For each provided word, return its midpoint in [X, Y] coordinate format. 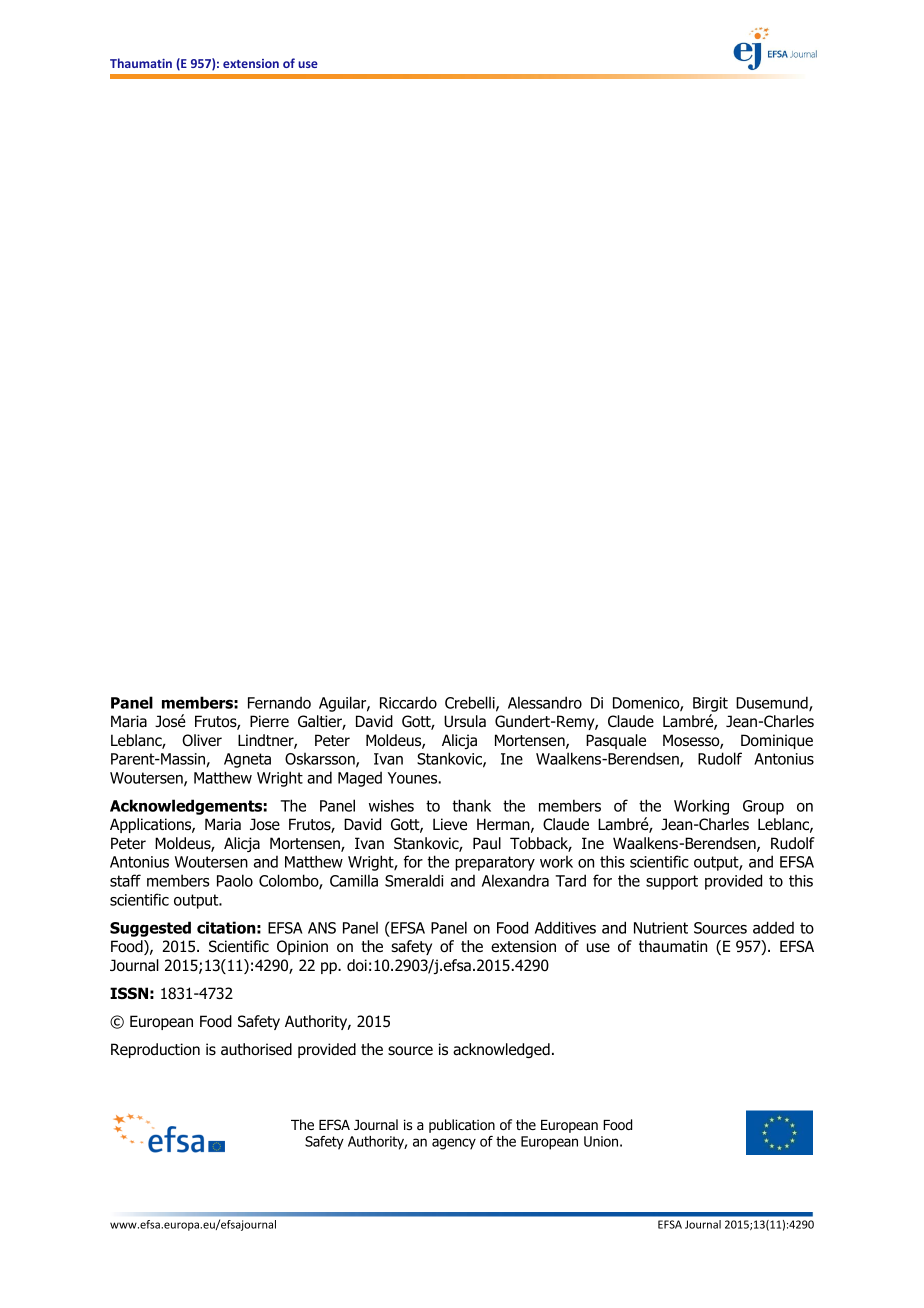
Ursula [465, 721]
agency [454, 1144]
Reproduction [155, 1050]
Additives [565, 927]
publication [462, 1126]
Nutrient [661, 928]
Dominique [777, 741]
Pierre [269, 721]
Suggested [150, 929]
